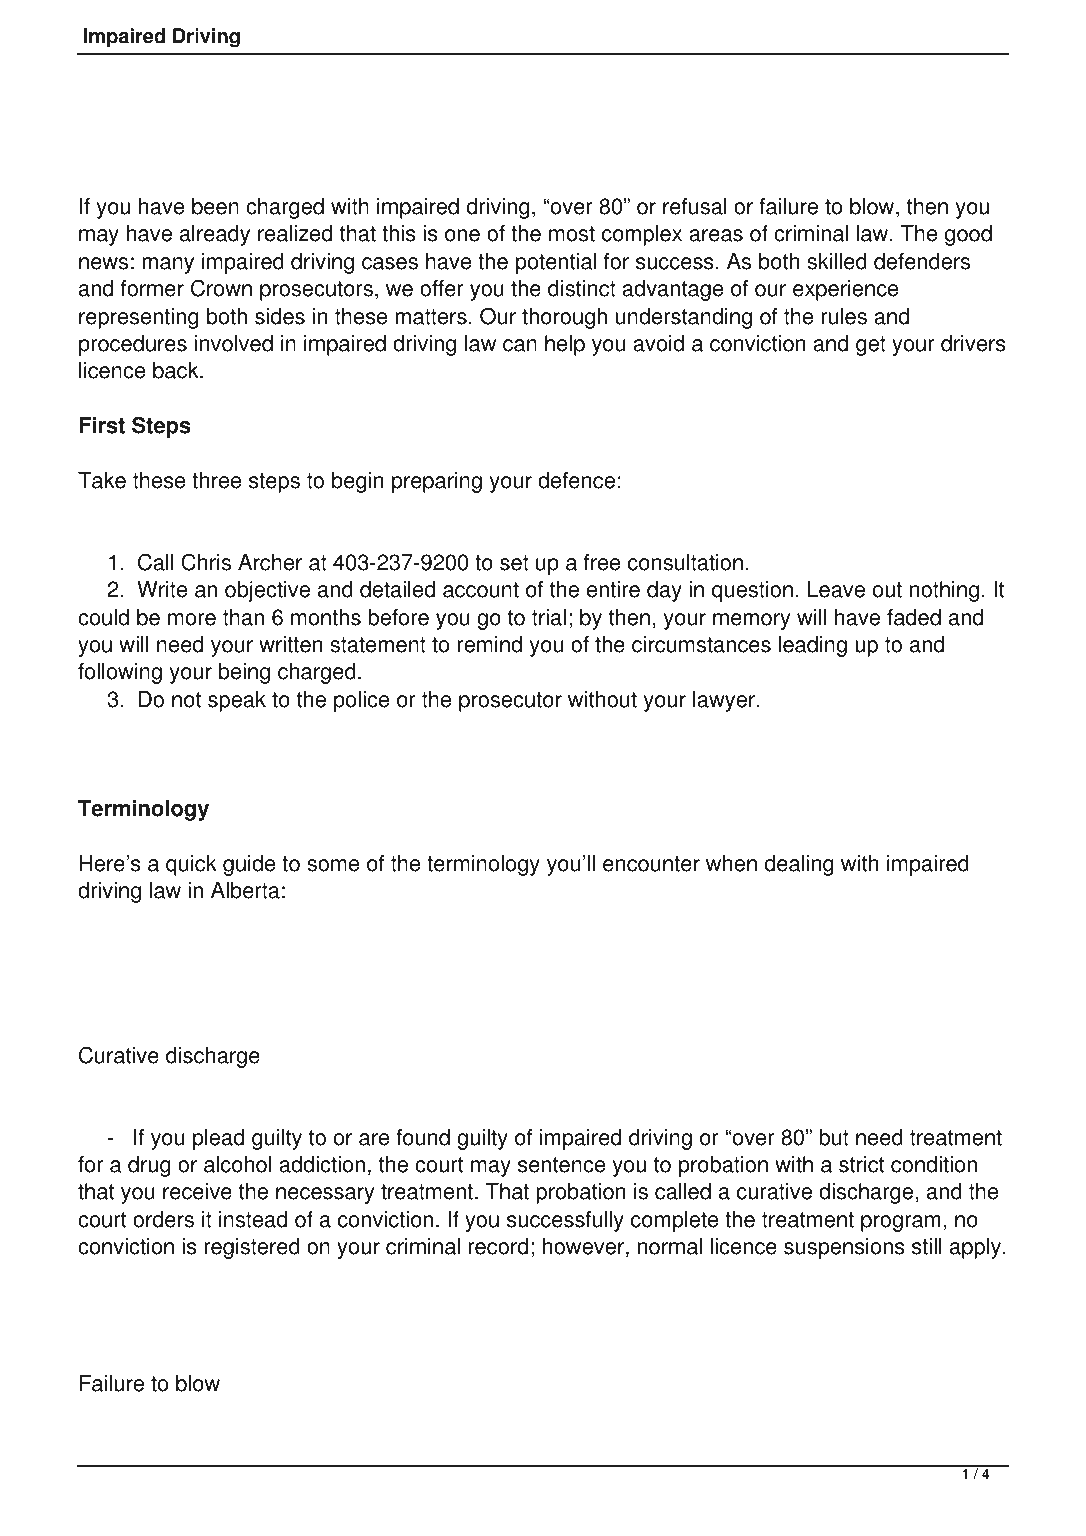 This screenshot has height=1536, width=1086. Describe the element at coordinates (813, 646) in the screenshot. I see `leading` at that location.
